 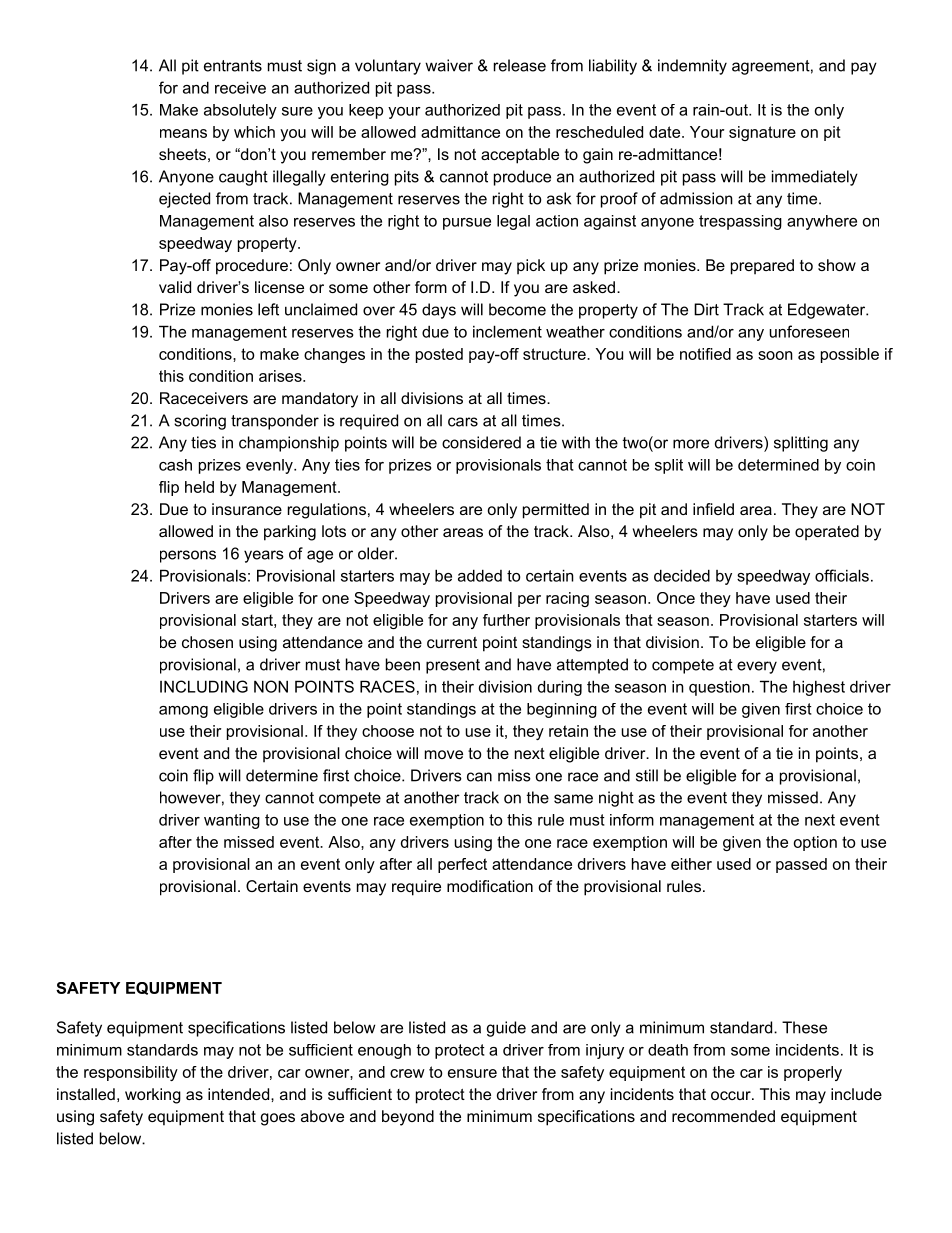 I want to click on agreement, so click(x=771, y=67).
